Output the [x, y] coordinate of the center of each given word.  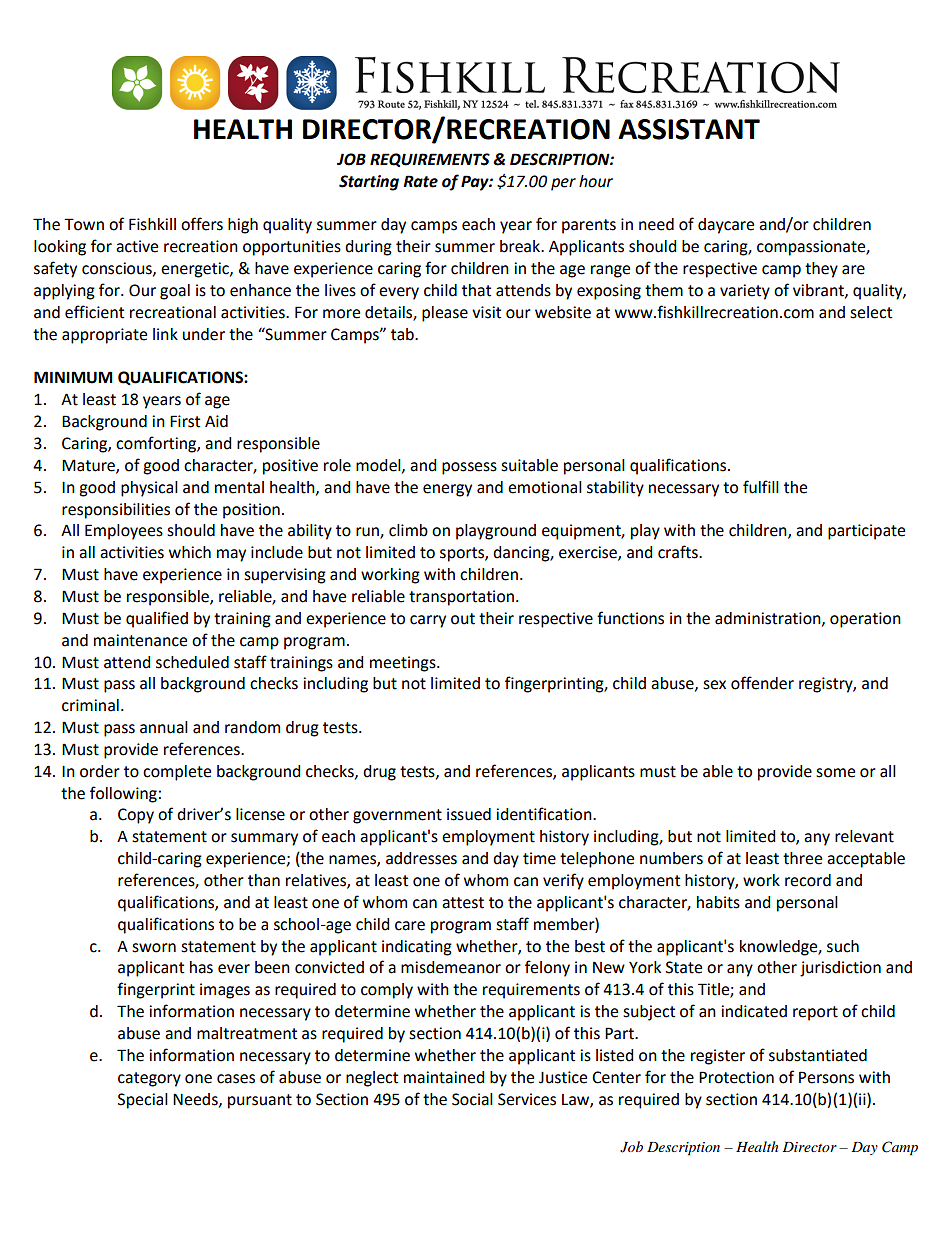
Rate [420, 181]
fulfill [761, 487]
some [835, 773]
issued [469, 814]
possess [469, 468]
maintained [444, 1077]
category [149, 1079]
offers [202, 224]
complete [177, 773]
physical [149, 489]
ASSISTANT [689, 129]
